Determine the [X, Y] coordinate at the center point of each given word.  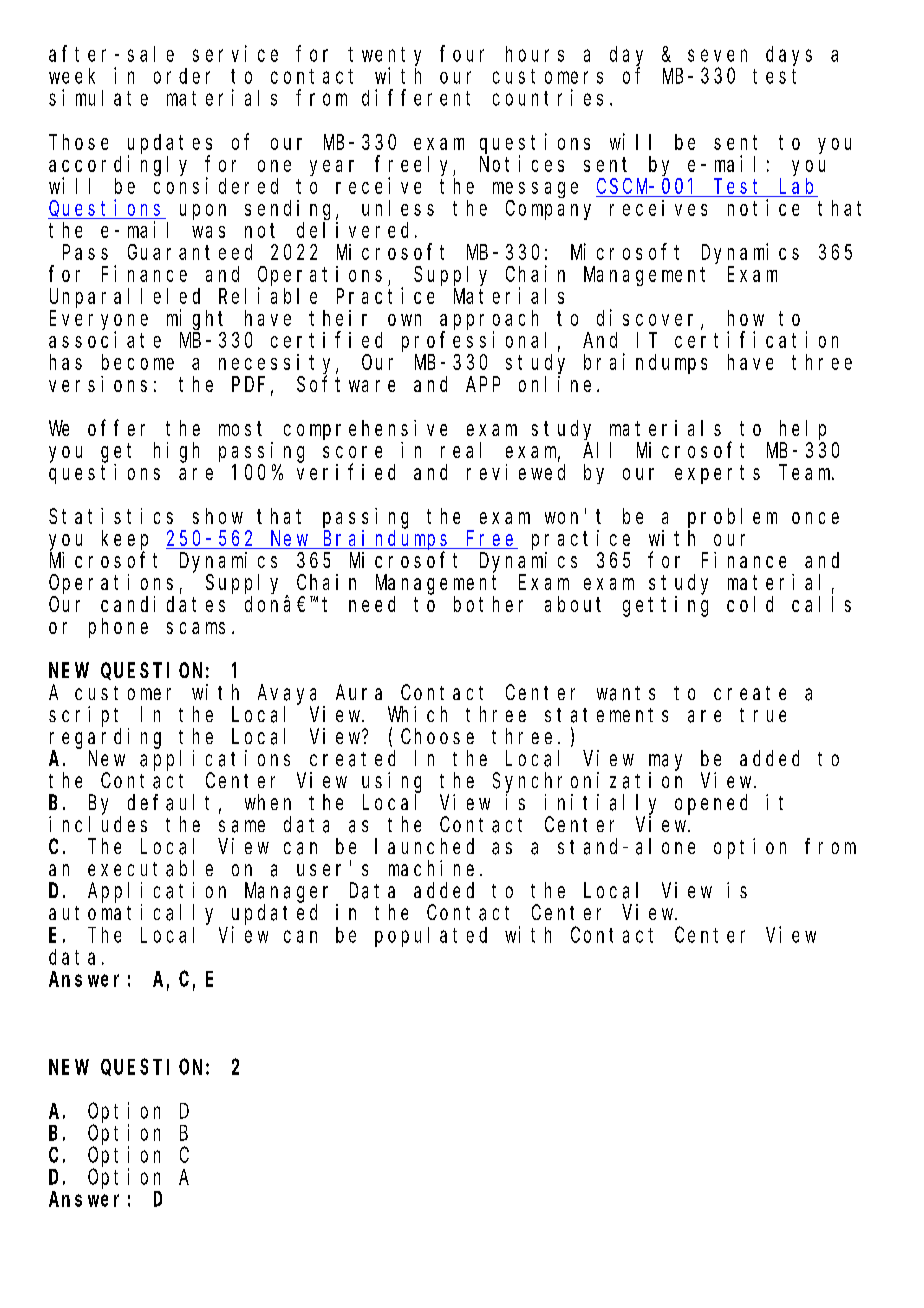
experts [717, 474]
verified [346, 471]
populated [431, 937]
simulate [98, 97]
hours [535, 54]
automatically [131, 914]
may [665, 762]
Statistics [111, 516]
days [789, 56]
